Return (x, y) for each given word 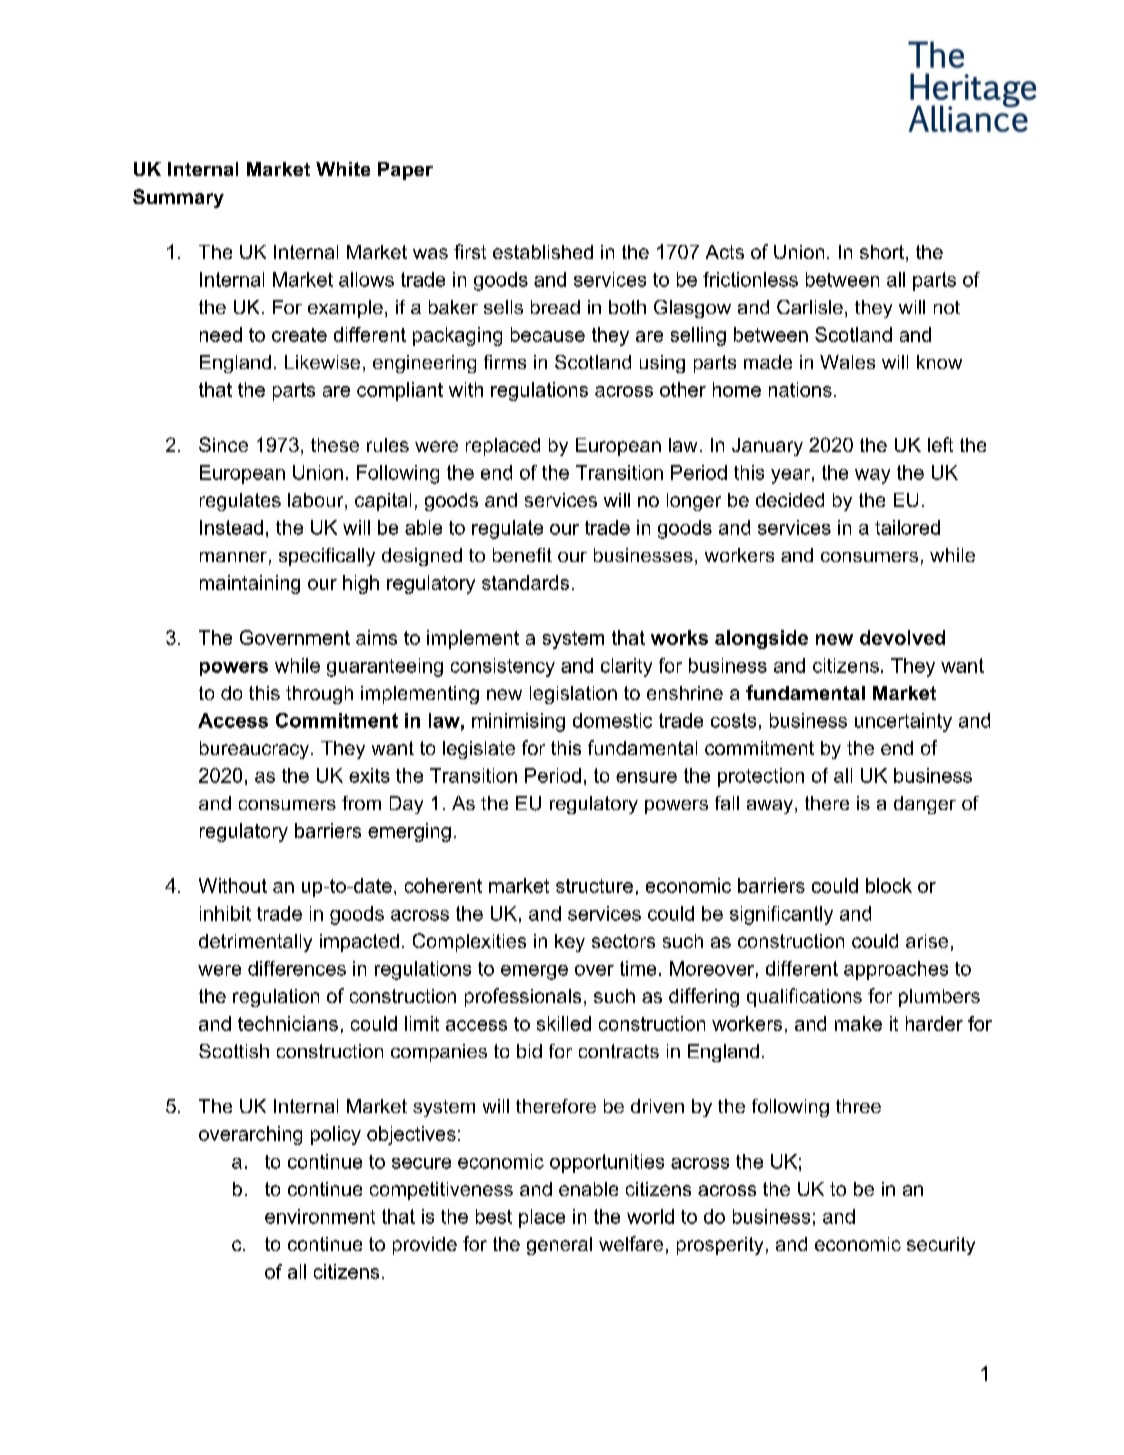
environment (320, 1216)
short (882, 252)
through (319, 695)
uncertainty (903, 722)
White (343, 169)
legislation (573, 695)
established (543, 252)
